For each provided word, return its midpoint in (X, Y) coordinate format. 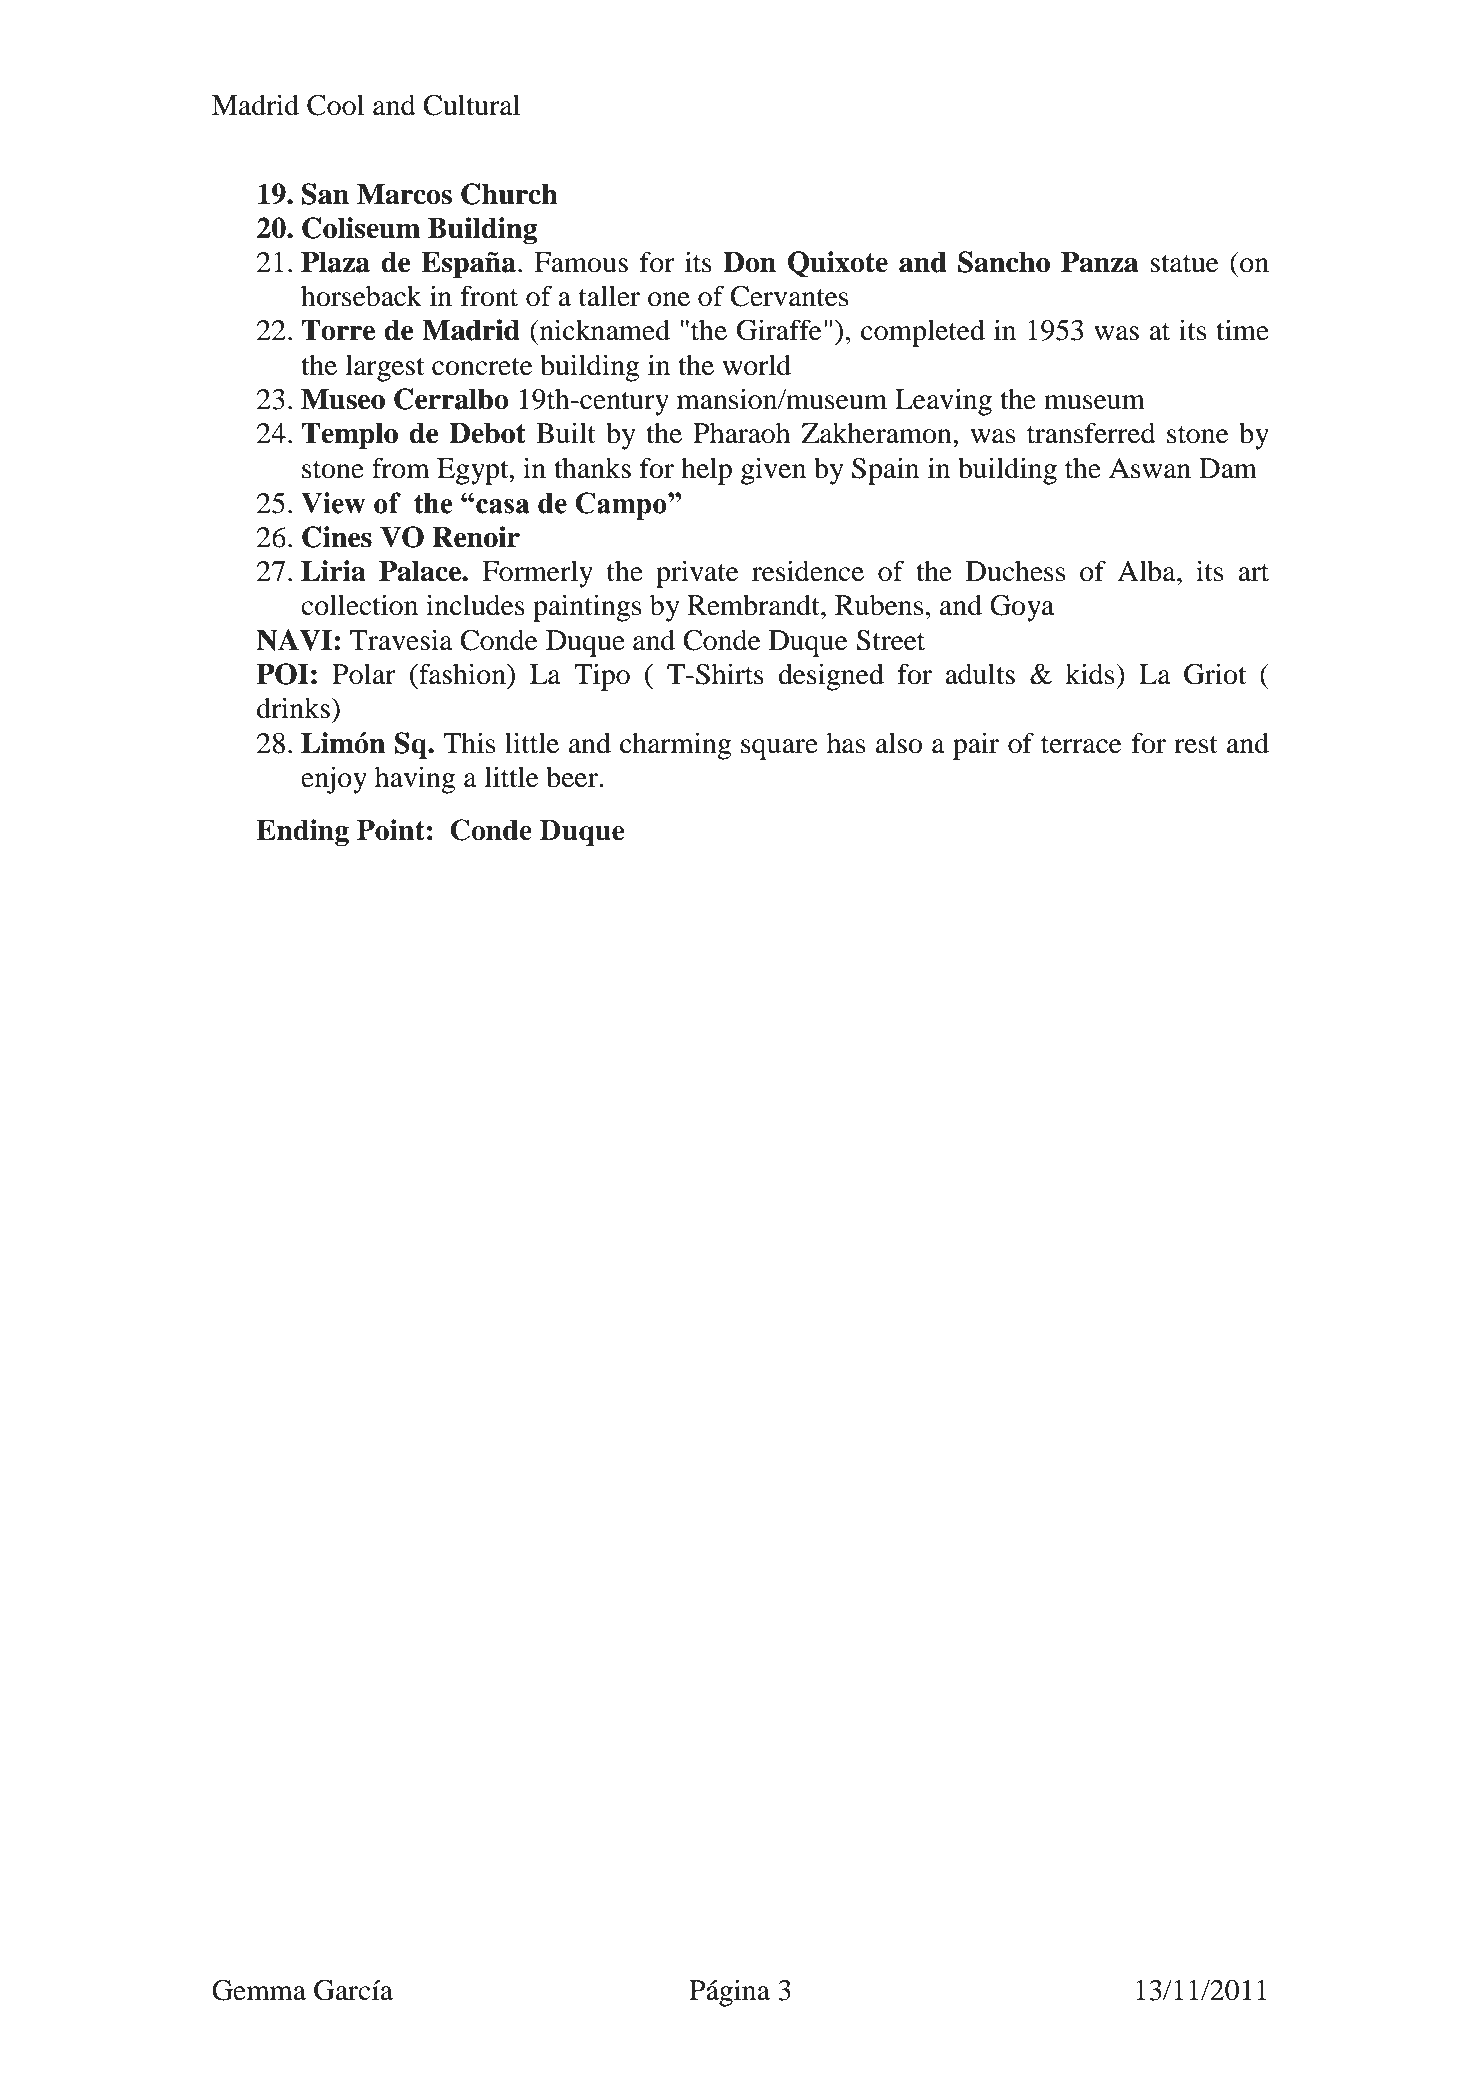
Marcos (404, 194)
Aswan (1150, 468)
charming (675, 746)
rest (1196, 745)
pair (976, 746)
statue (1184, 264)
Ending (302, 832)
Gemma (259, 1990)
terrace (1081, 745)
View (333, 503)
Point (391, 830)
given (773, 471)
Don (749, 262)
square (779, 749)
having (415, 780)
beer (573, 777)
